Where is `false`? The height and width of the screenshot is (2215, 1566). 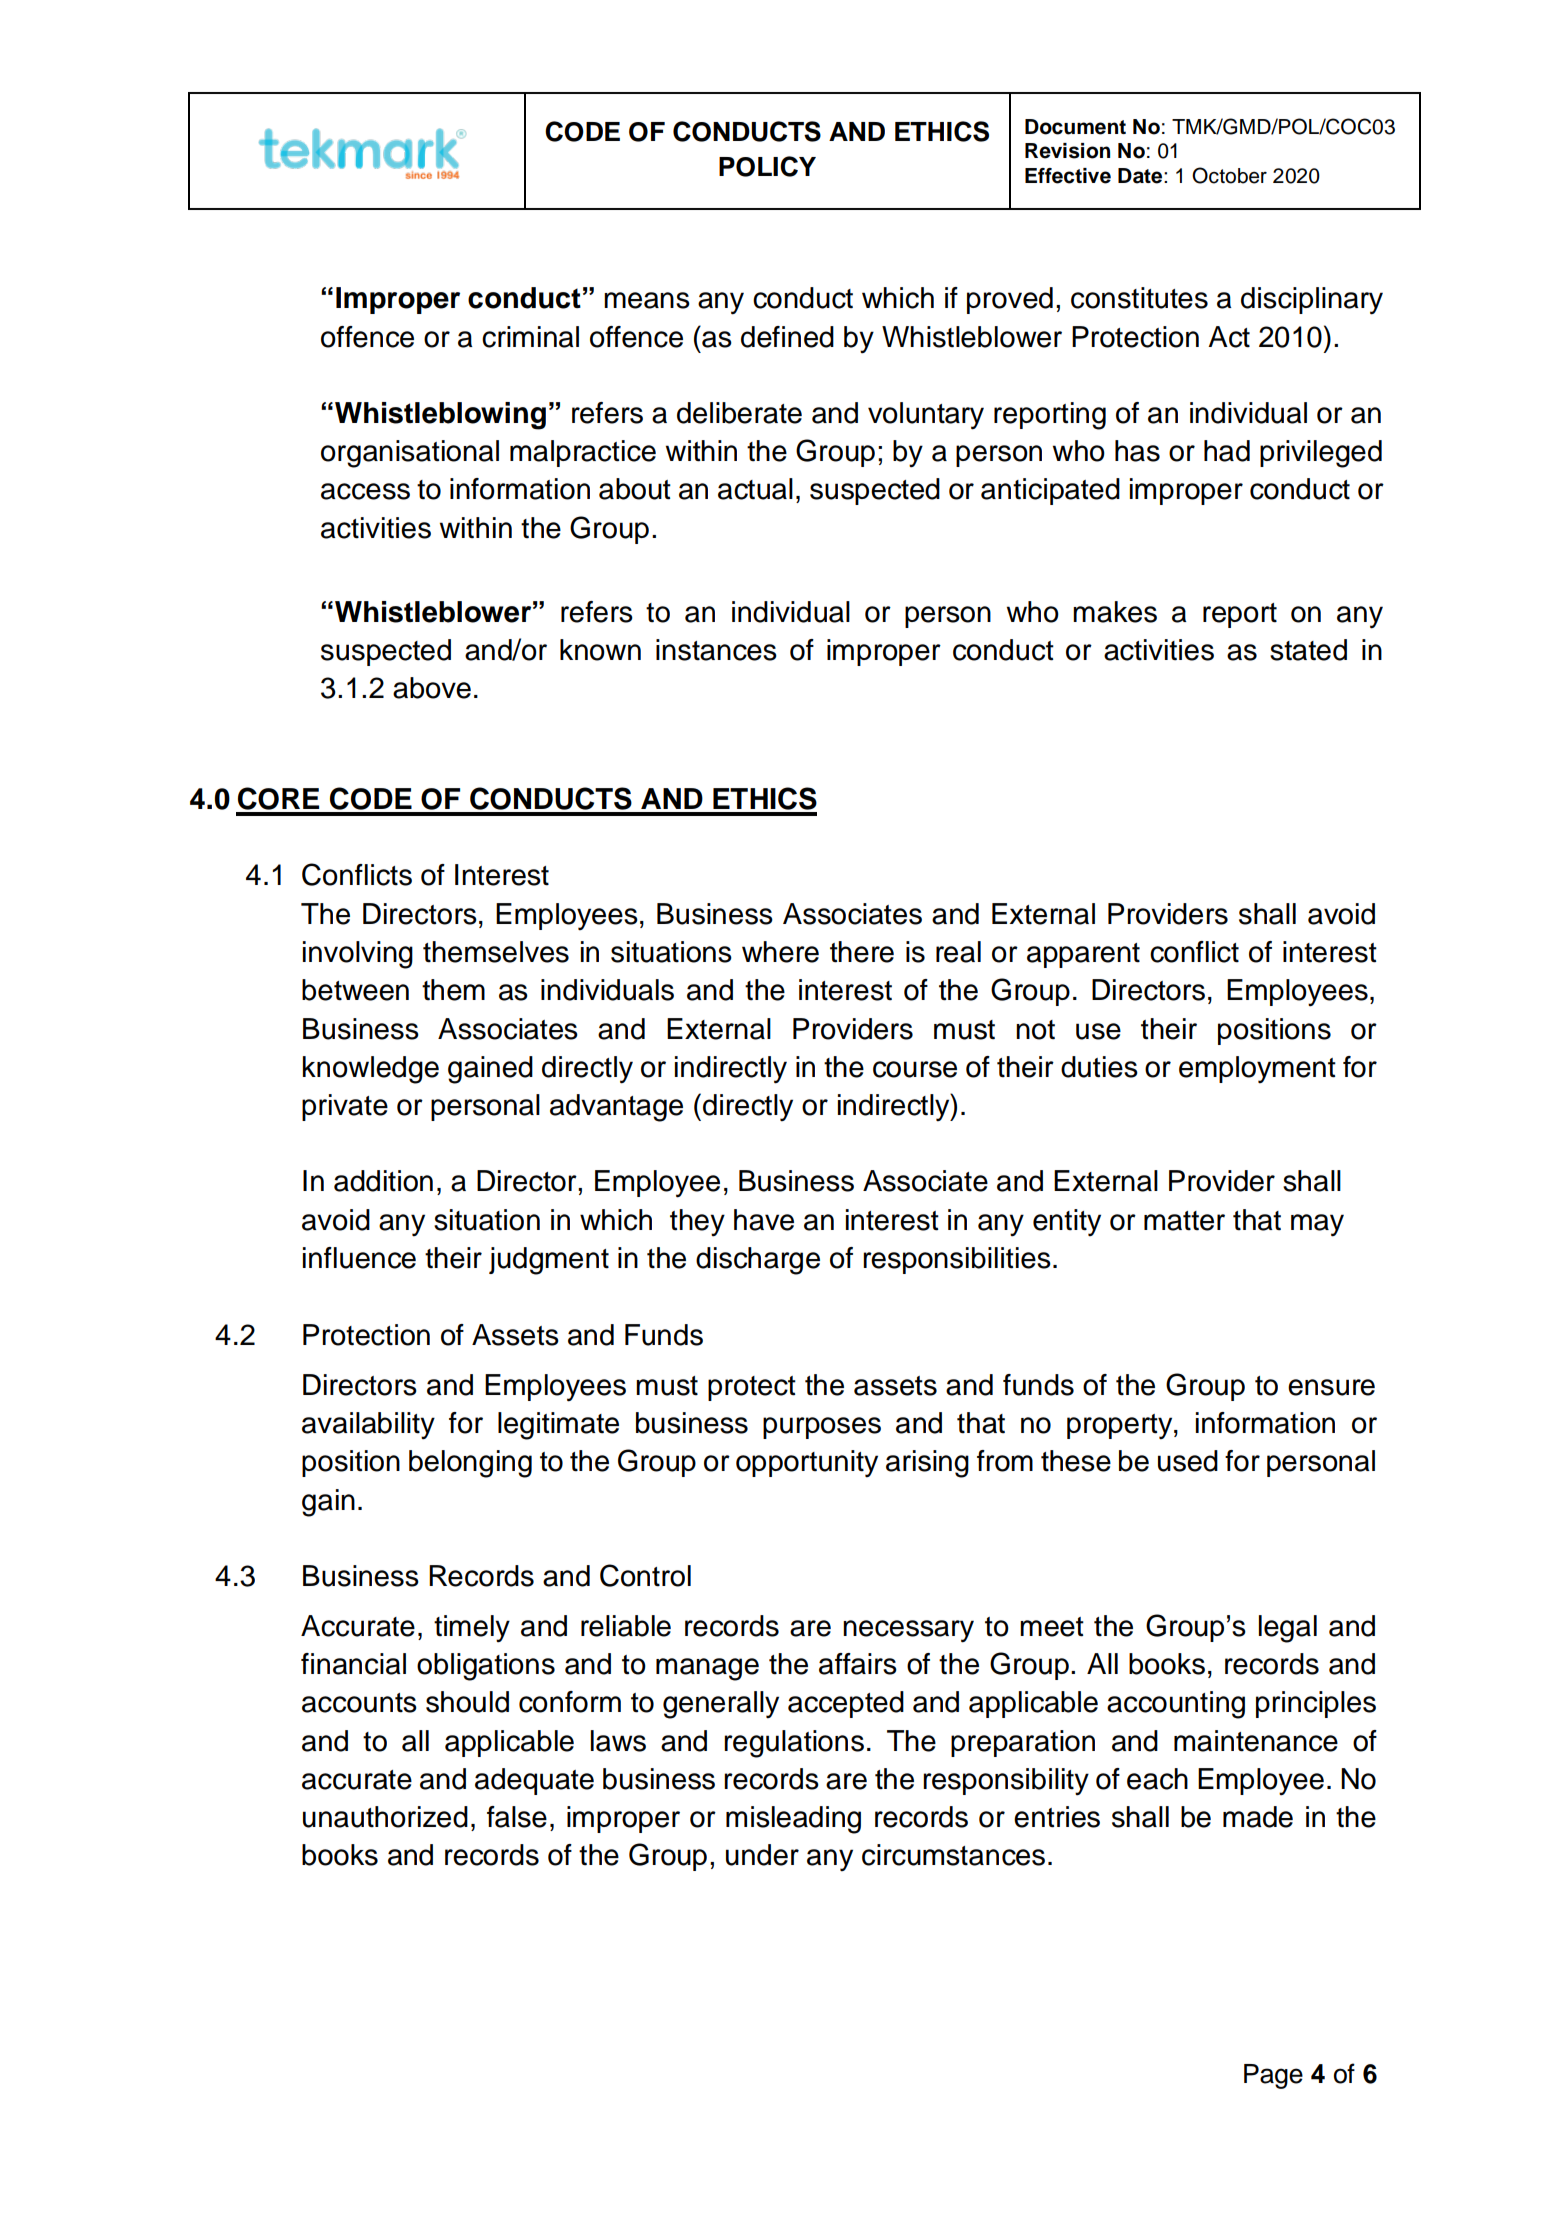 false is located at coordinates (517, 1817).
